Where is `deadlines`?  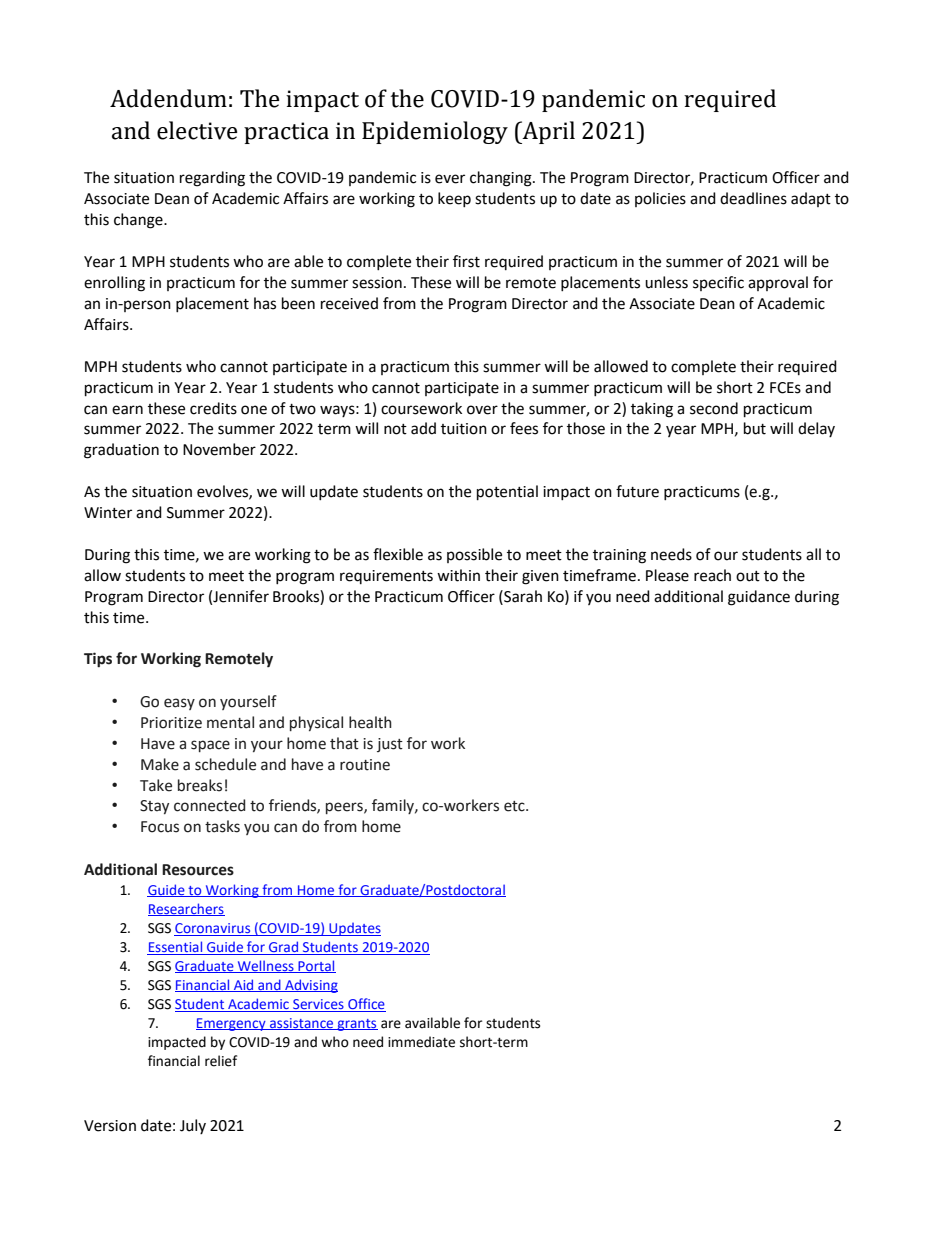
deadlines is located at coordinates (753, 198).
